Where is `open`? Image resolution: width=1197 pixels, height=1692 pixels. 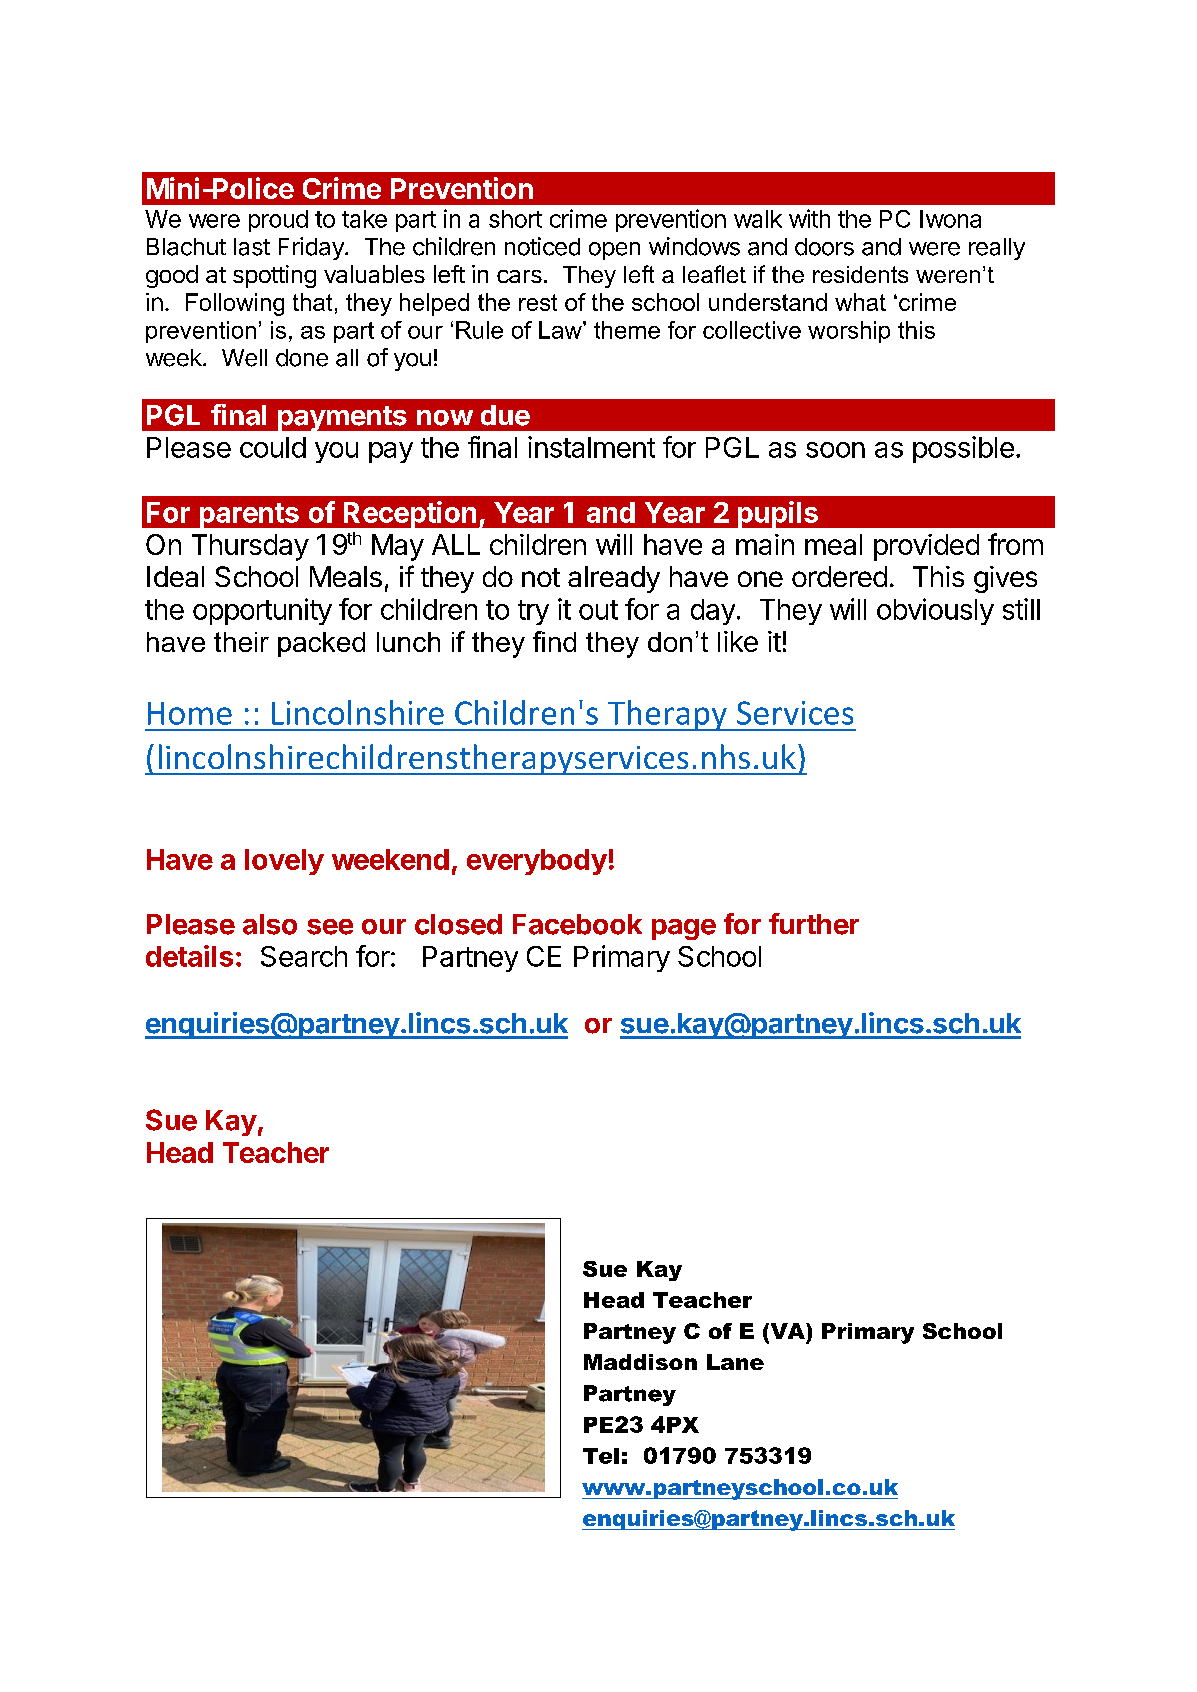 open is located at coordinates (614, 251).
